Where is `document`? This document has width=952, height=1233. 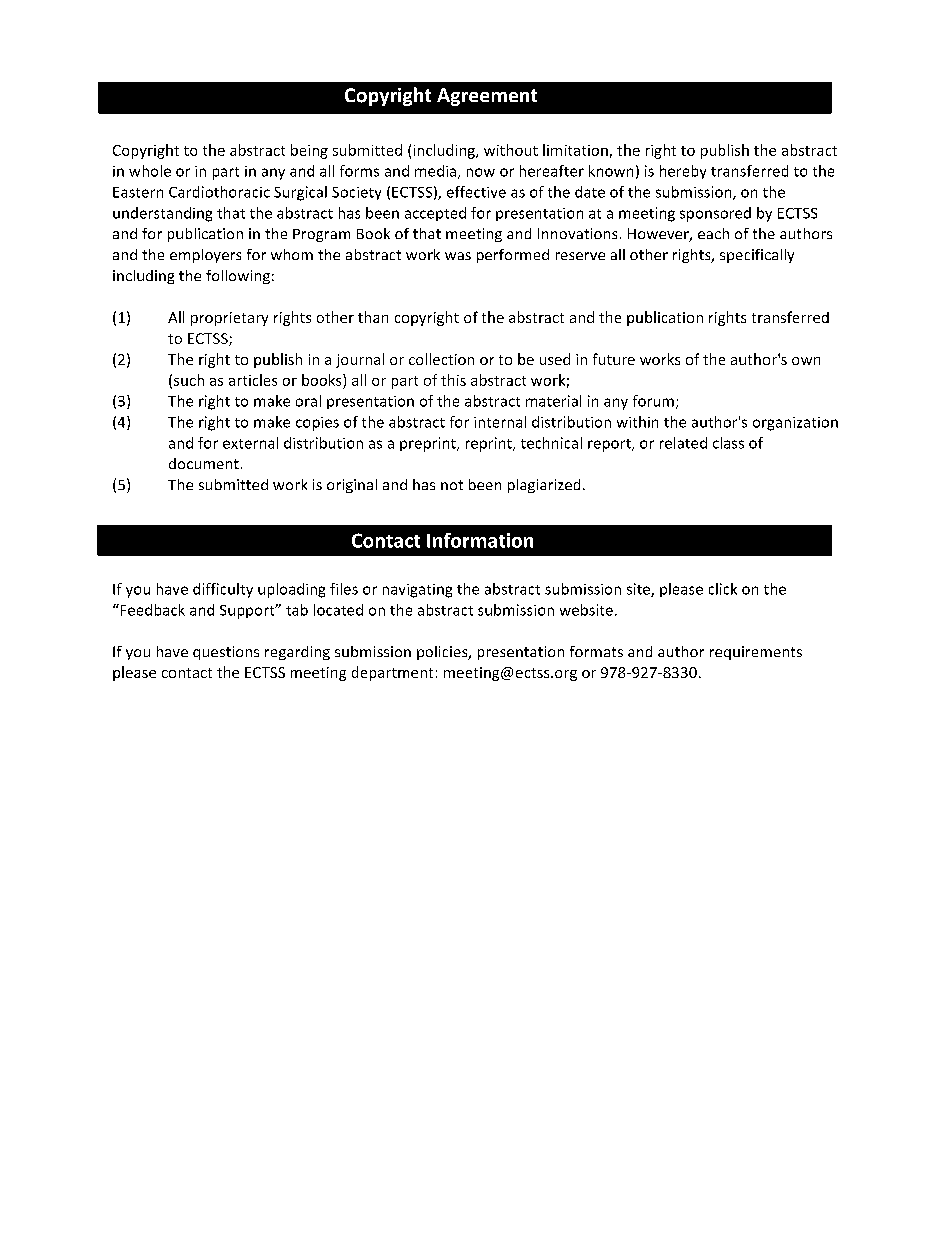
document is located at coordinates (204, 463).
